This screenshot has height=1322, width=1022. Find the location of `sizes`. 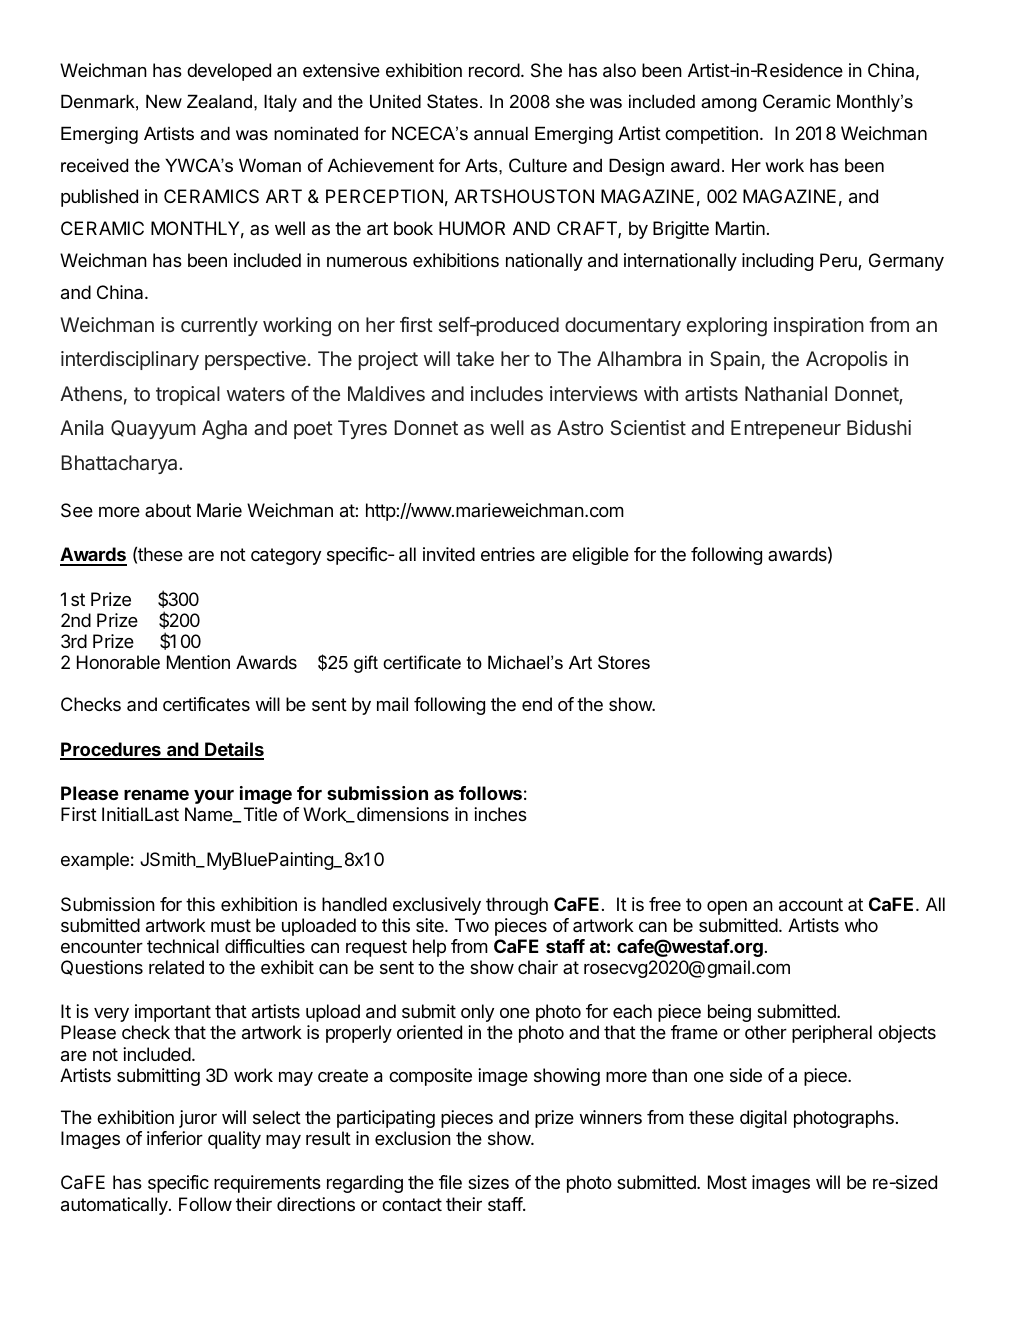

sizes is located at coordinates (488, 1182).
